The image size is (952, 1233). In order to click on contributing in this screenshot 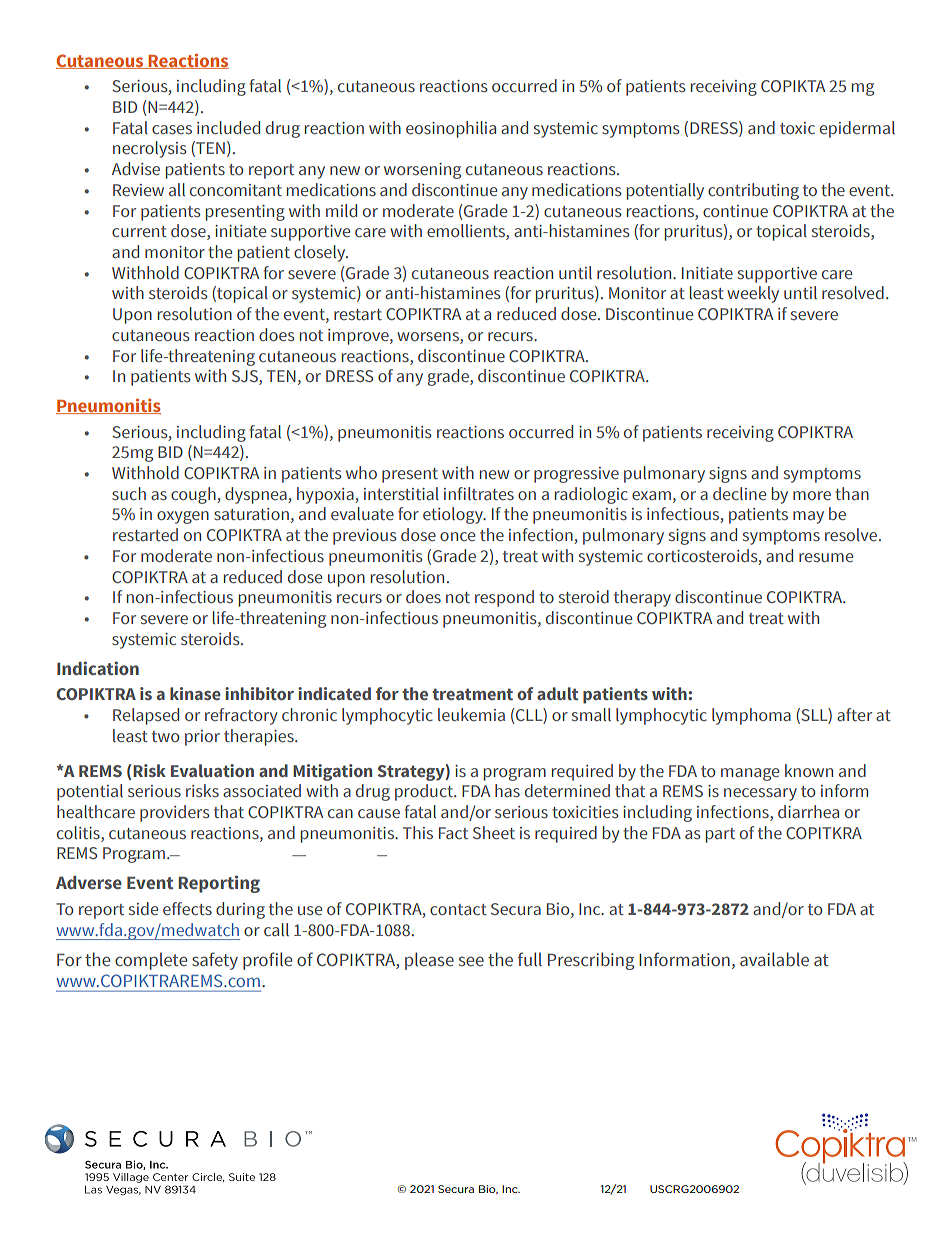, I will do `click(753, 191)`.
